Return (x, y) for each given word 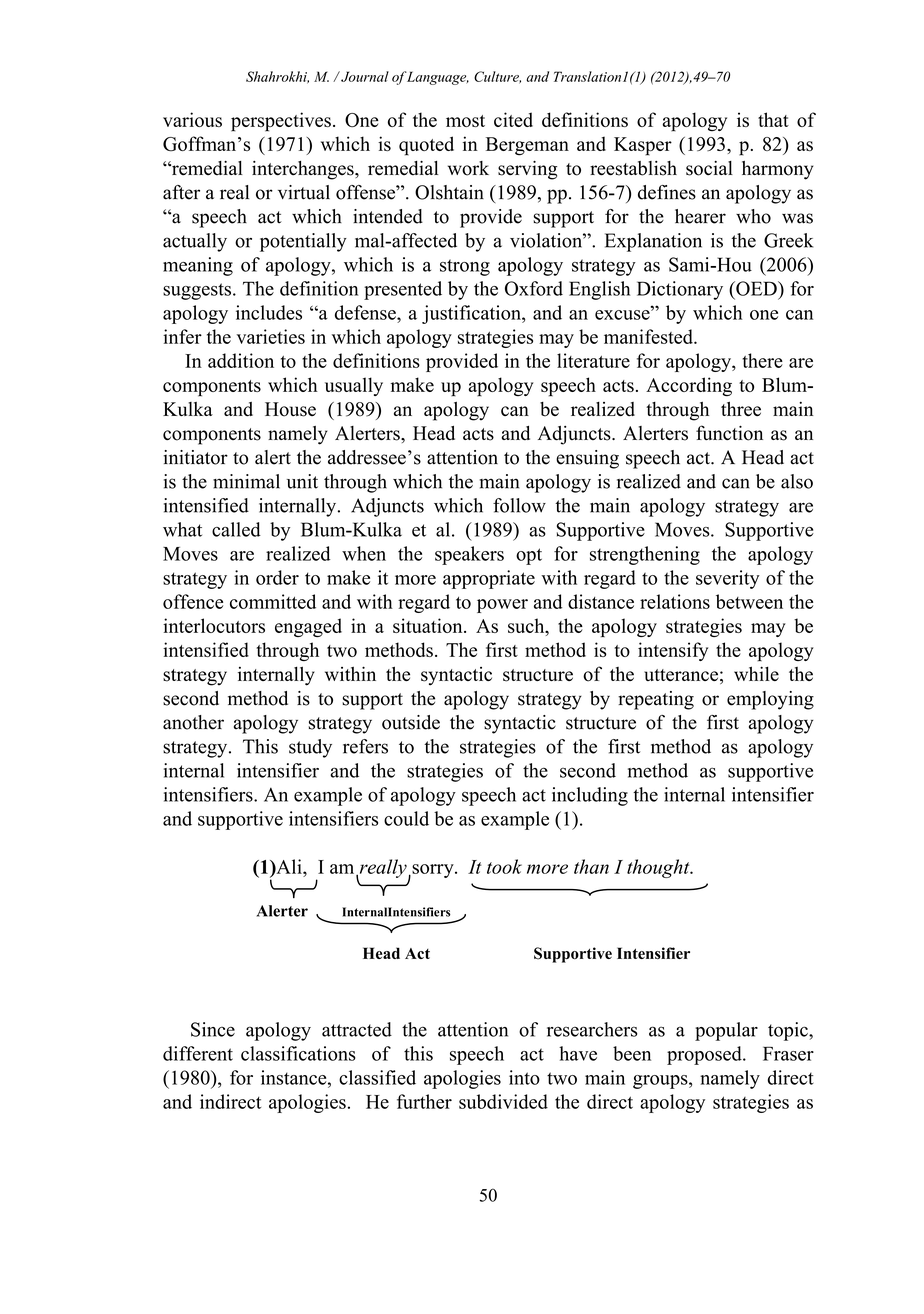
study (310, 748)
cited (513, 119)
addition (241, 360)
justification (472, 314)
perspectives (281, 122)
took (504, 866)
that (773, 119)
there (762, 360)
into (524, 1077)
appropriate (489, 579)
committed (273, 601)
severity (728, 579)
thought (659, 868)
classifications (298, 1053)
